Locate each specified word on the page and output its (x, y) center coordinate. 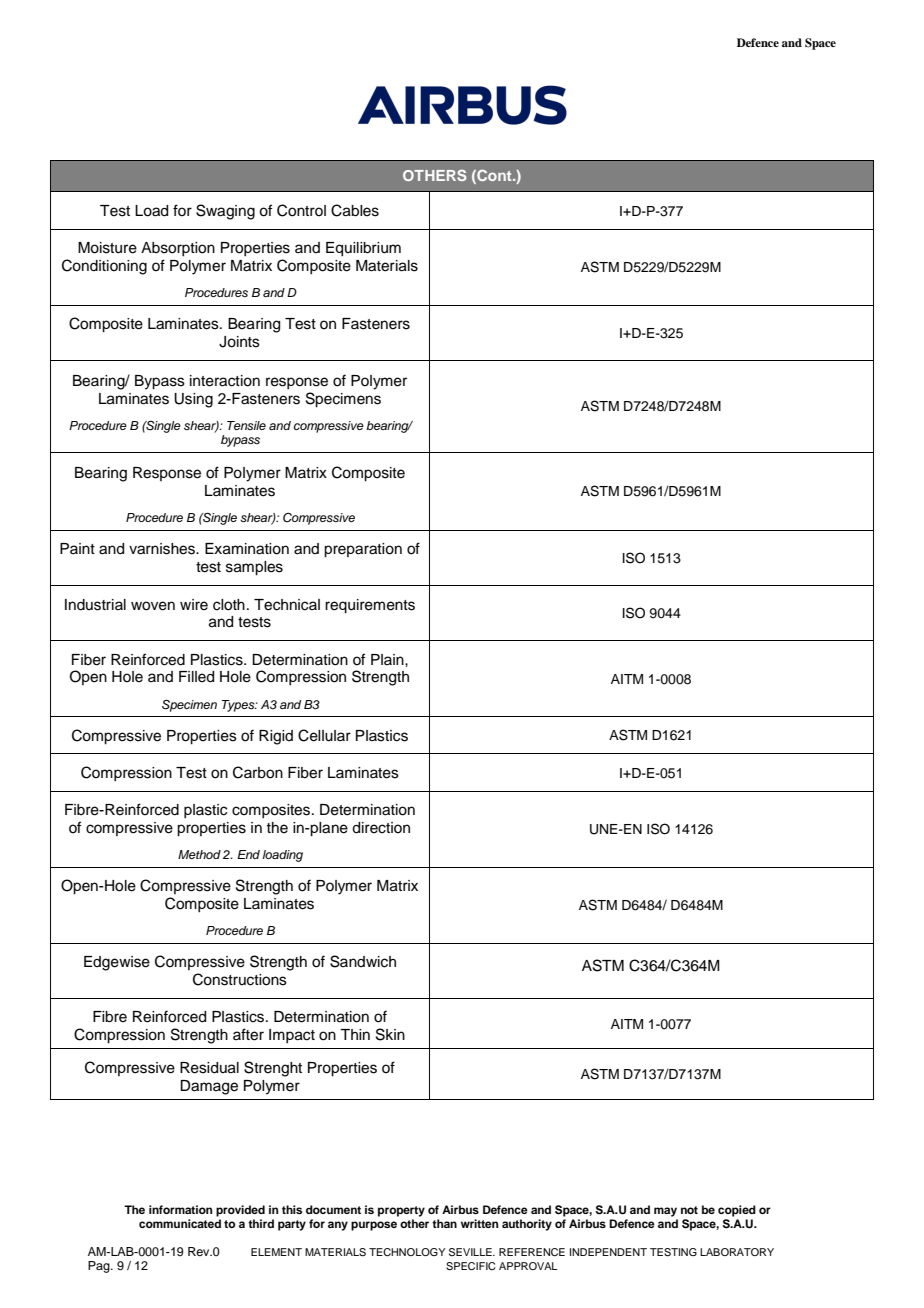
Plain (388, 659)
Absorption (178, 249)
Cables (355, 210)
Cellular (324, 735)
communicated (180, 1223)
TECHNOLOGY (407, 1252)
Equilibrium (363, 249)
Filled (196, 677)
